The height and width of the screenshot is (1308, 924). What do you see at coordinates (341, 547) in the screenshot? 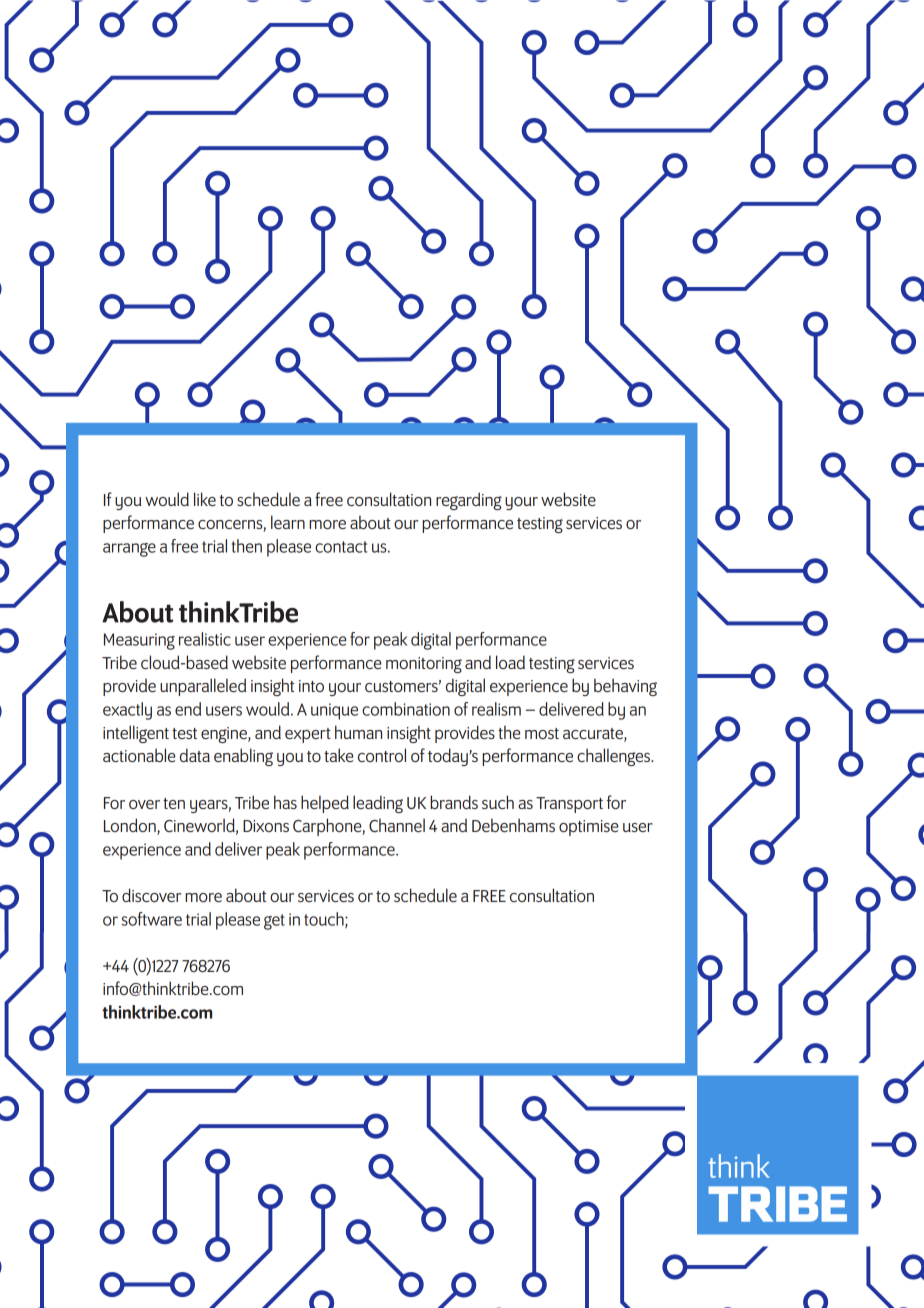
I see `contact` at bounding box center [341, 547].
